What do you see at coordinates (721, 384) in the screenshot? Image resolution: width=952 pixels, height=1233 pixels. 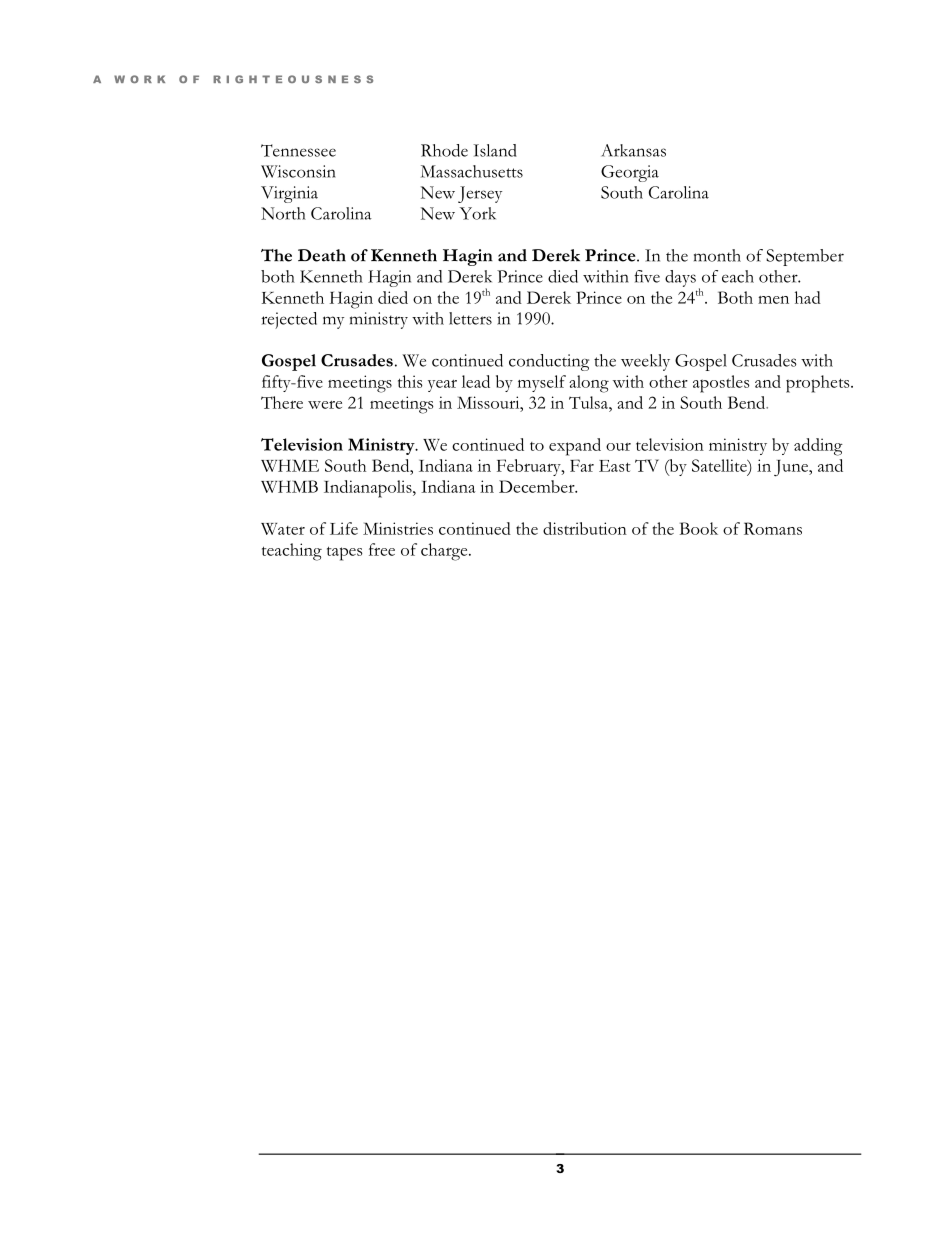 I see `apostles` at bounding box center [721, 384].
